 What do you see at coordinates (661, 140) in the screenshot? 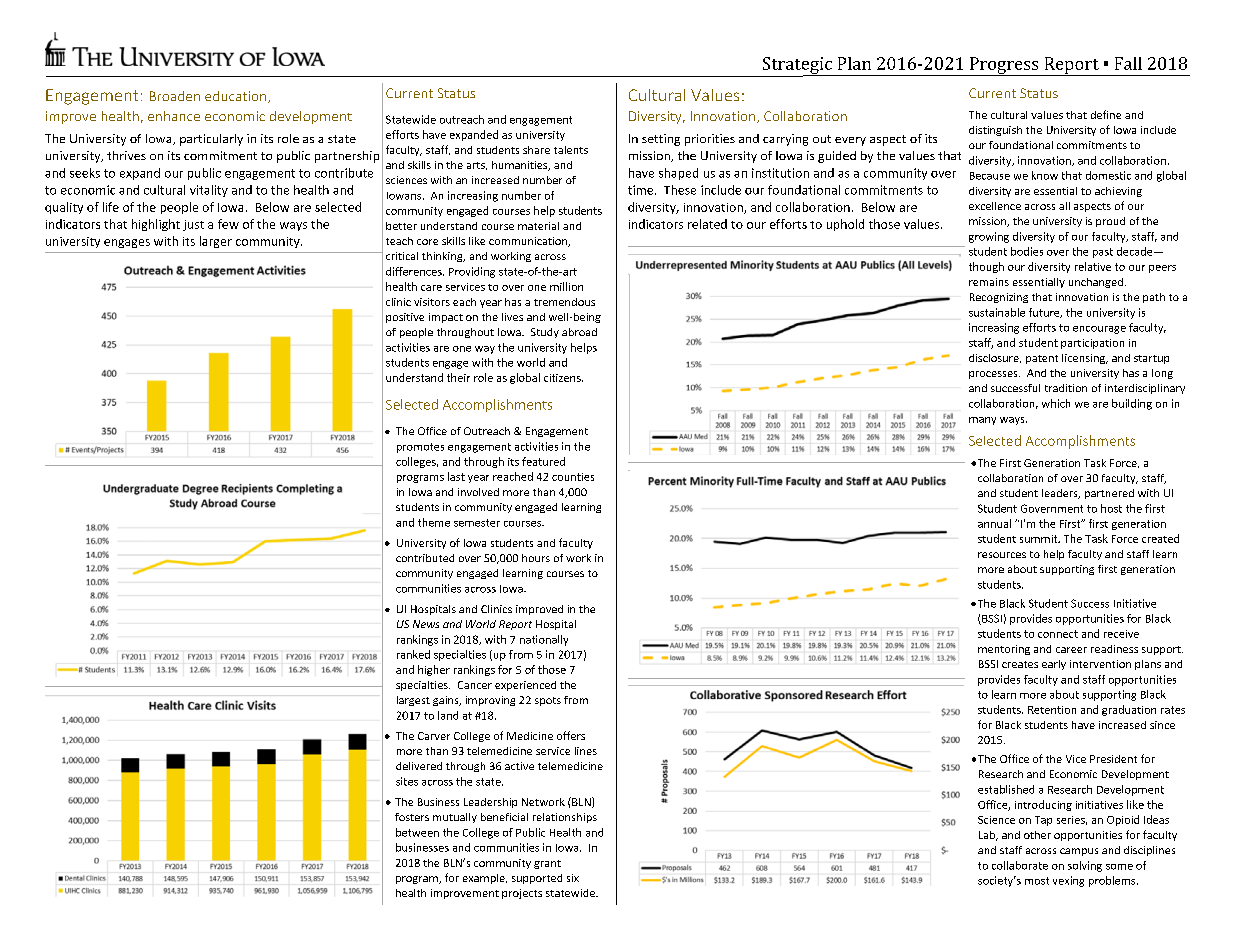
I see `setting` at bounding box center [661, 140].
